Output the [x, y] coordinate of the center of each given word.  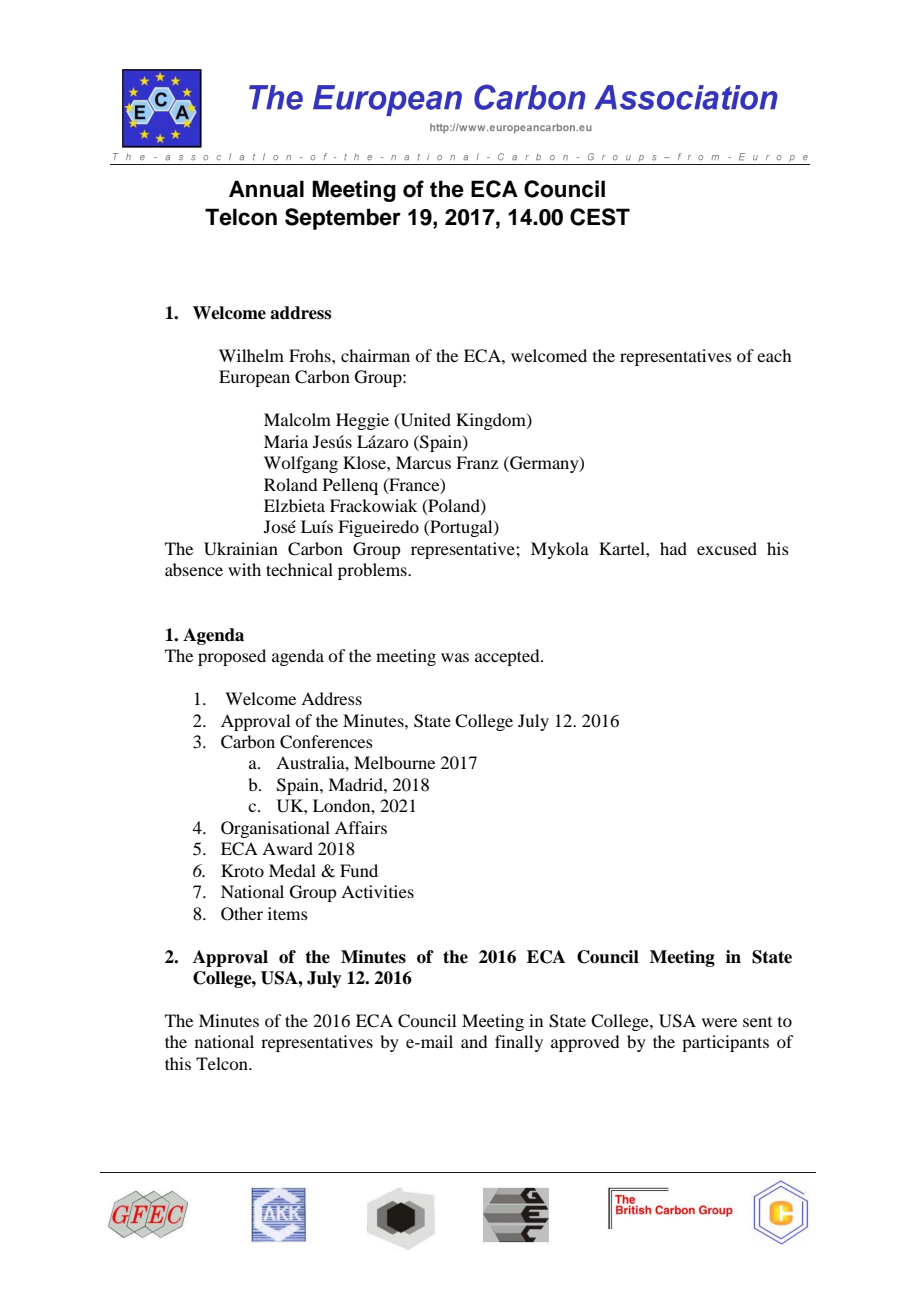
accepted [508, 657]
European [254, 378]
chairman [375, 355]
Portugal [461, 528]
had [673, 548]
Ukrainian [241, 549]
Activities [377, 891]
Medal [292, 870]
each [774, 355]
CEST [600, 217]
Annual [266, 189]
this [178, 1063]
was [455, 657]
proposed [232, 657]
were [719, 1022]
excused [727, 548]
